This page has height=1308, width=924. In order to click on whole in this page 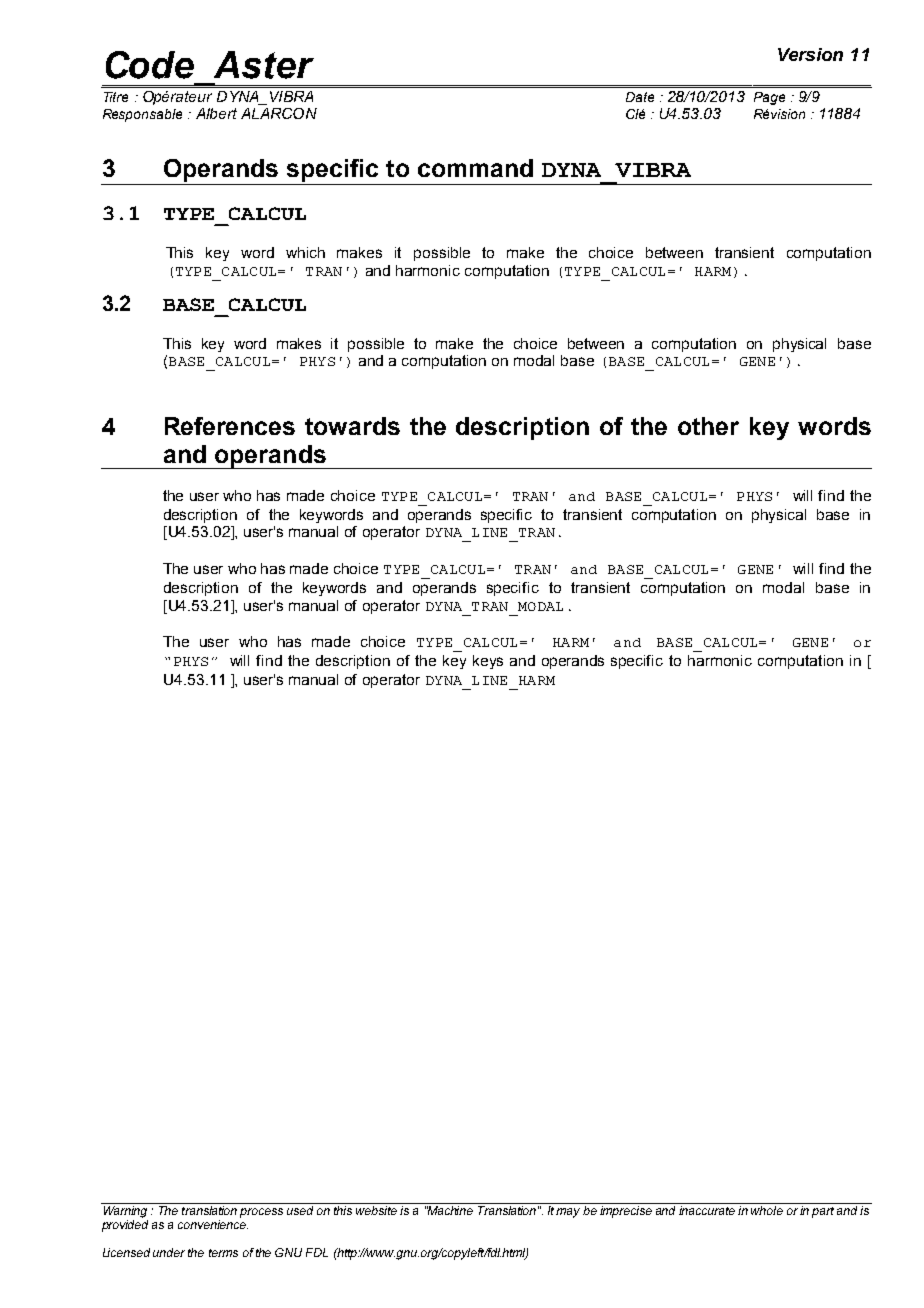, I will do `click(767, 1210)`.
